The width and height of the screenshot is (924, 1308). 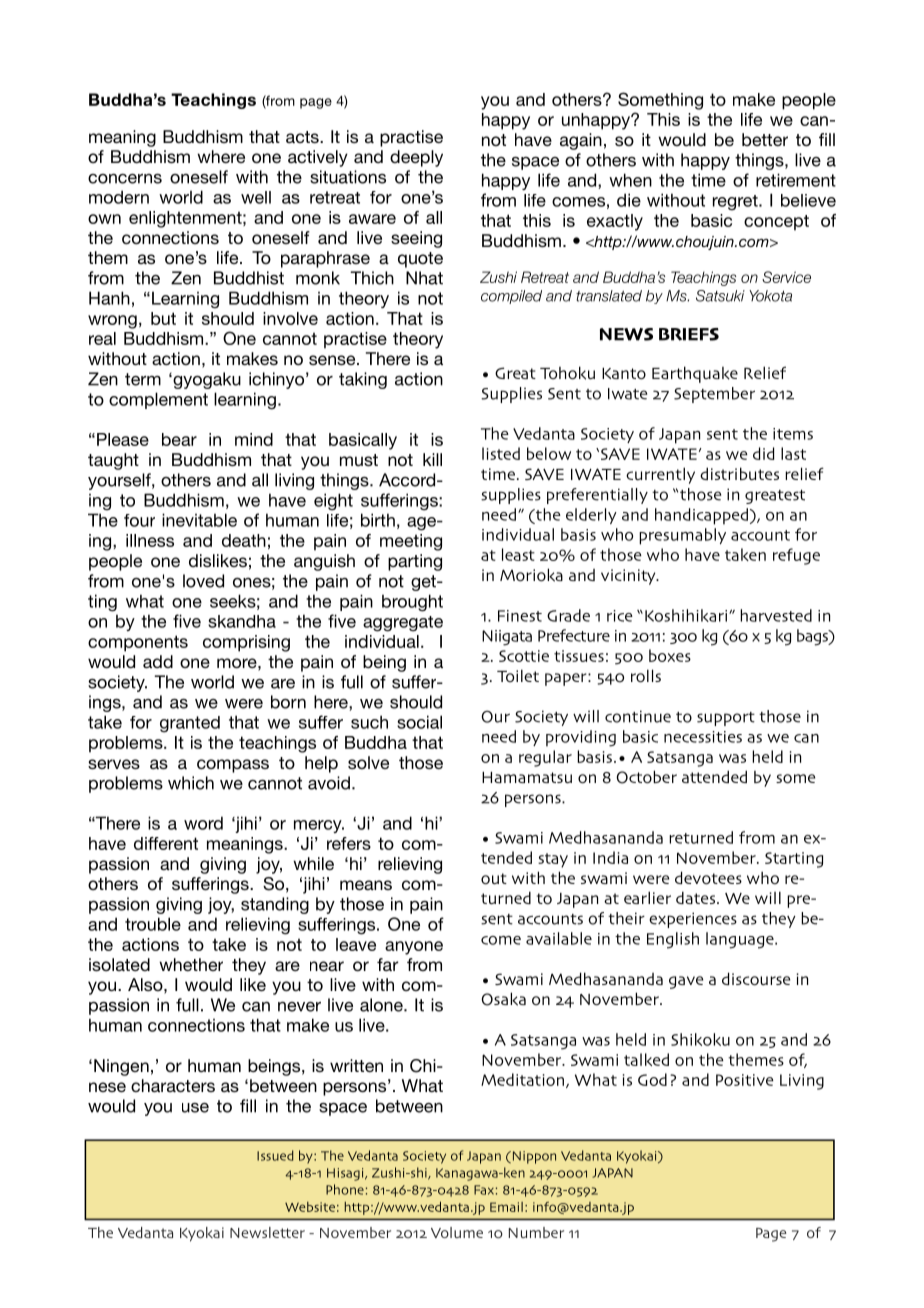 What do you see at coordinates (179, 439) in the screenshot?
I see `bear` at bounding box center [179, 439].
